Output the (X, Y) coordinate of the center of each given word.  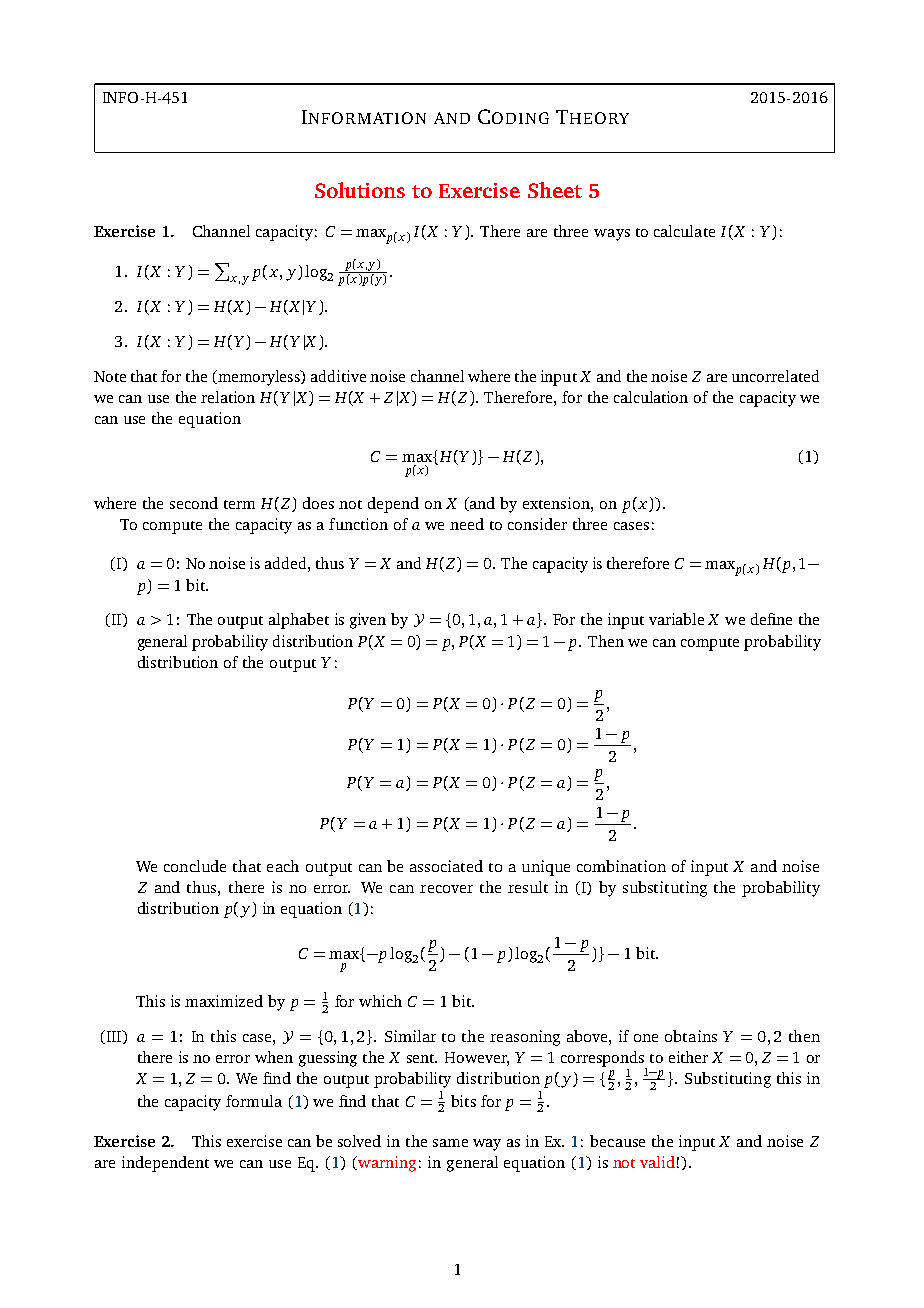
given (368, 621)
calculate (684, 231)
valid (657, 1162)
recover (446, 889)
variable (676, 619)
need (467, 524)
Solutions (360, 190)
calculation (651, 397)
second (194, 503)
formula (254, 1101)
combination (621, 866)
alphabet (299, 621)
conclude (195, 866)
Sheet (555, 190)
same (450, 1143)
